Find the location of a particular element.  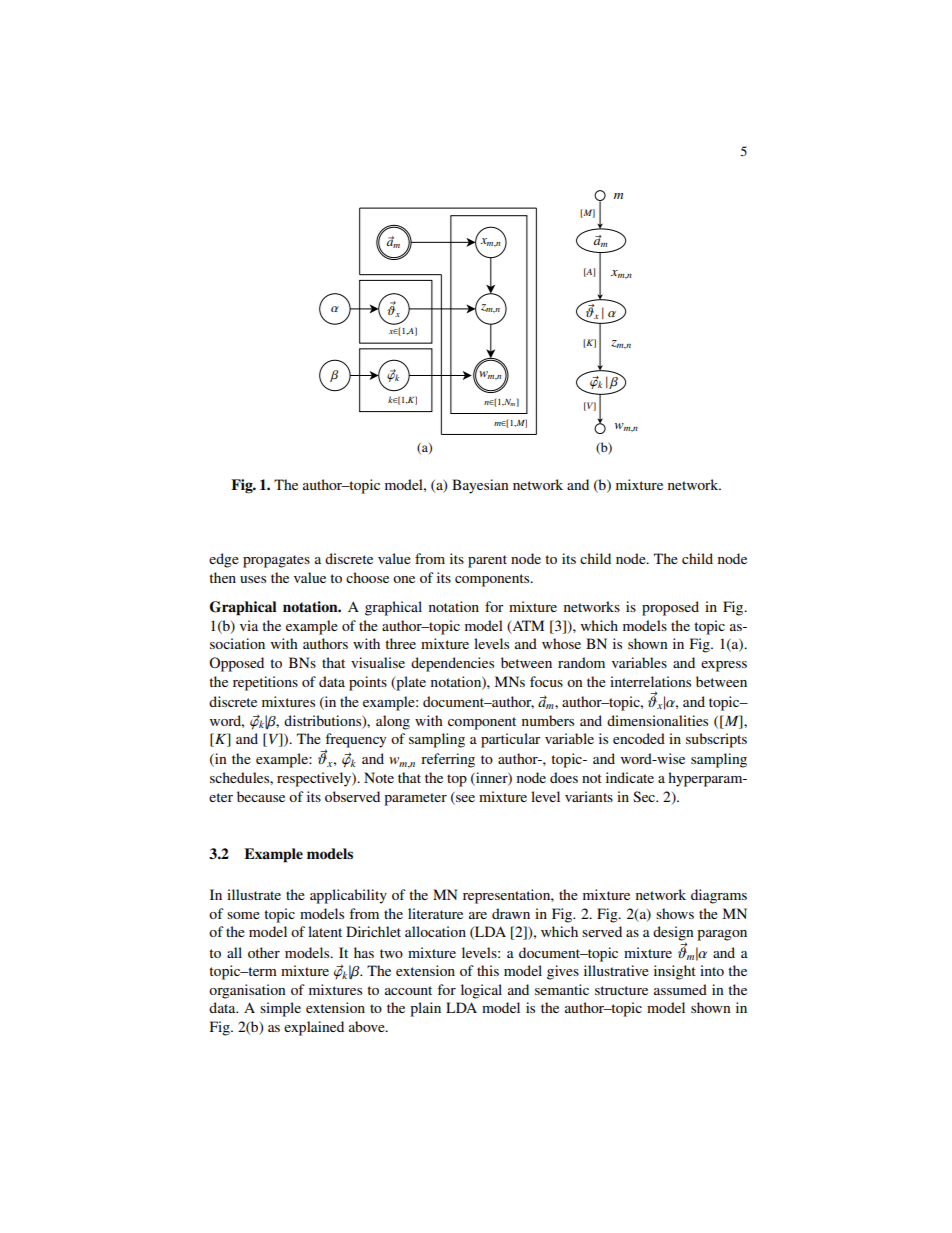

proposed is located at coordinates (670, 608).
